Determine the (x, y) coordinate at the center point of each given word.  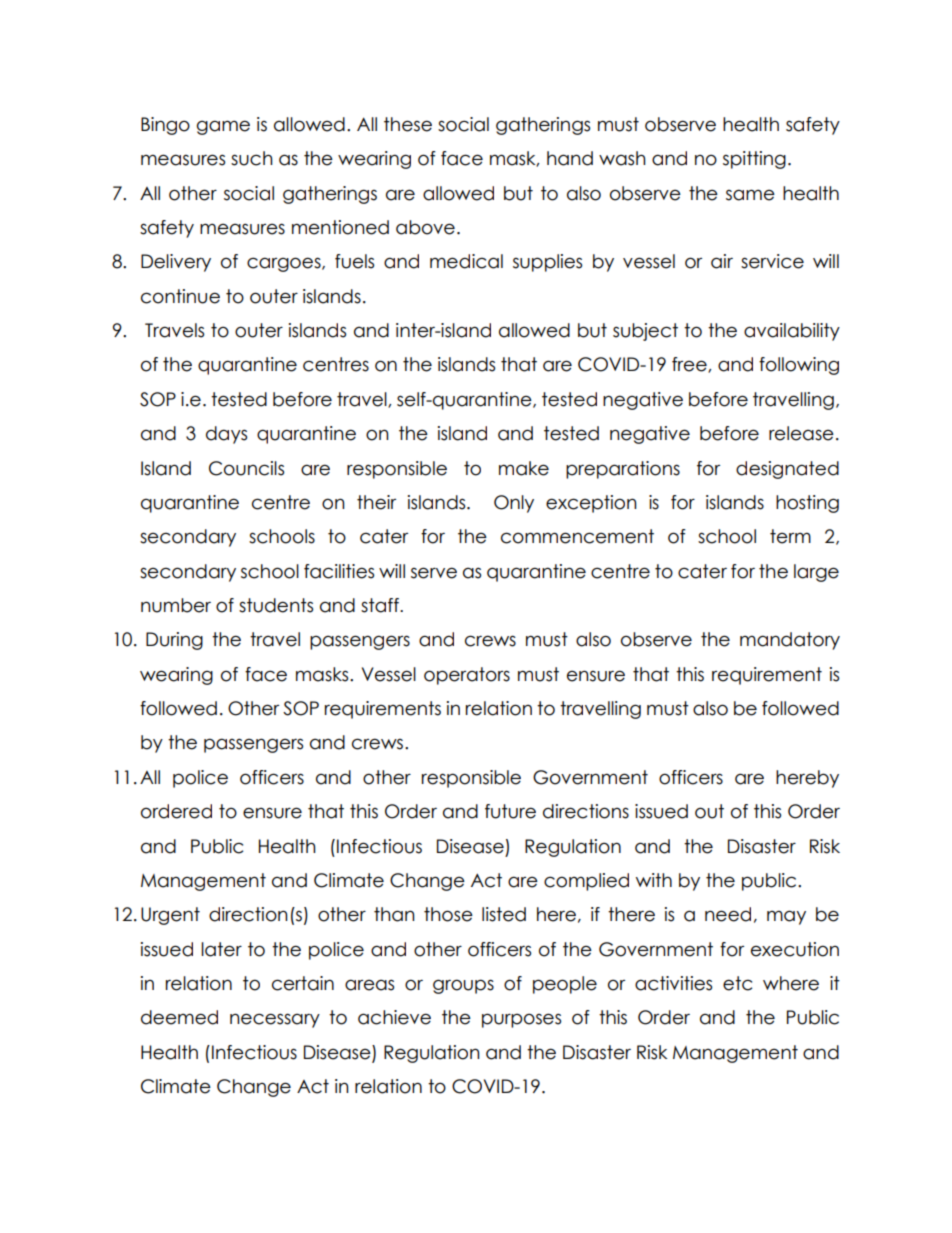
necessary (275, 1020)
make (524, 468)
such (252, 158)
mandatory (790, 641)
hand (570, 158)
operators (467, 676)
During (174, 641)
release (801, 433)
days (226, 435)
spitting (754, 160)
